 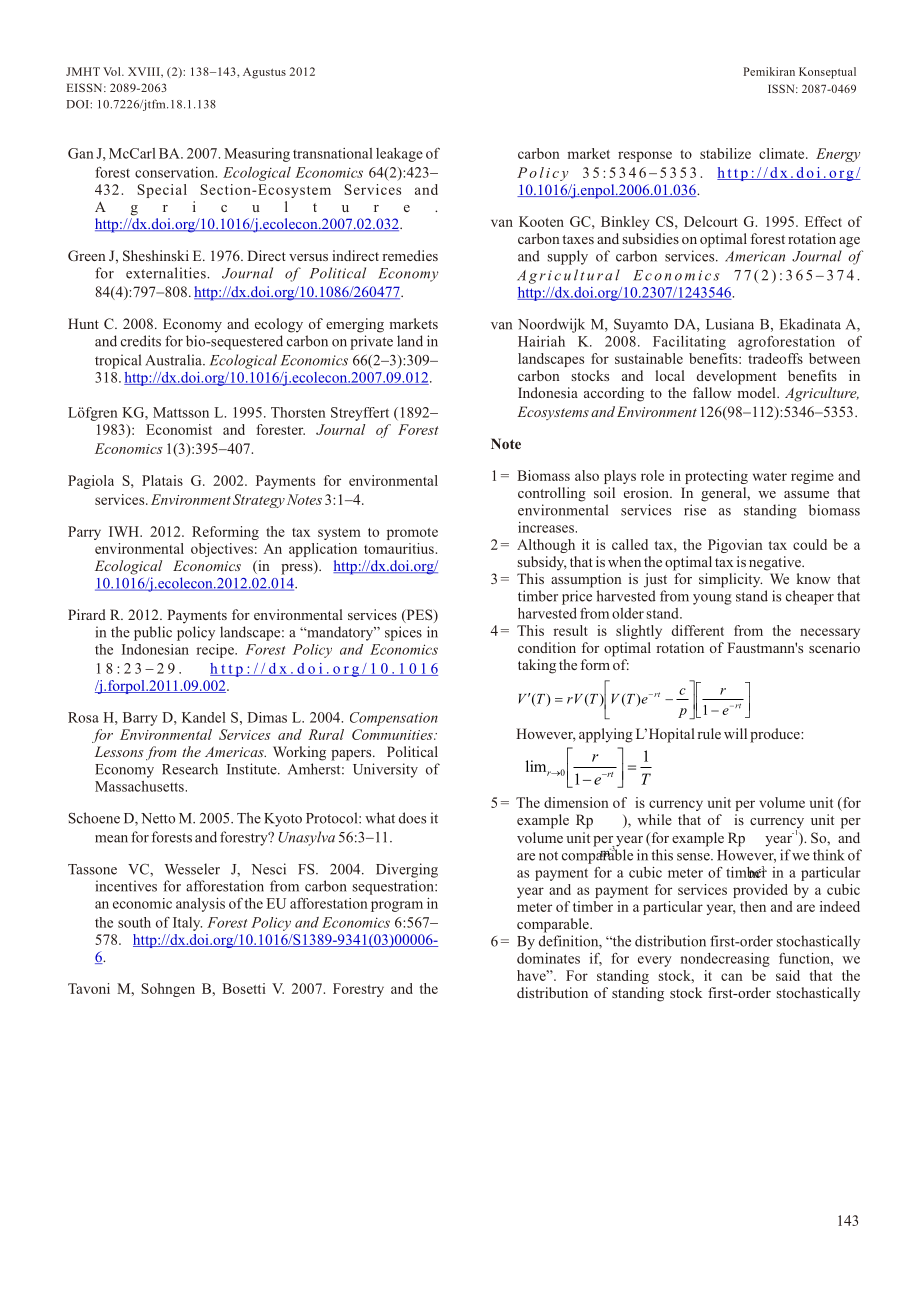 I want to click on negative, so click(x=776, y=563).
